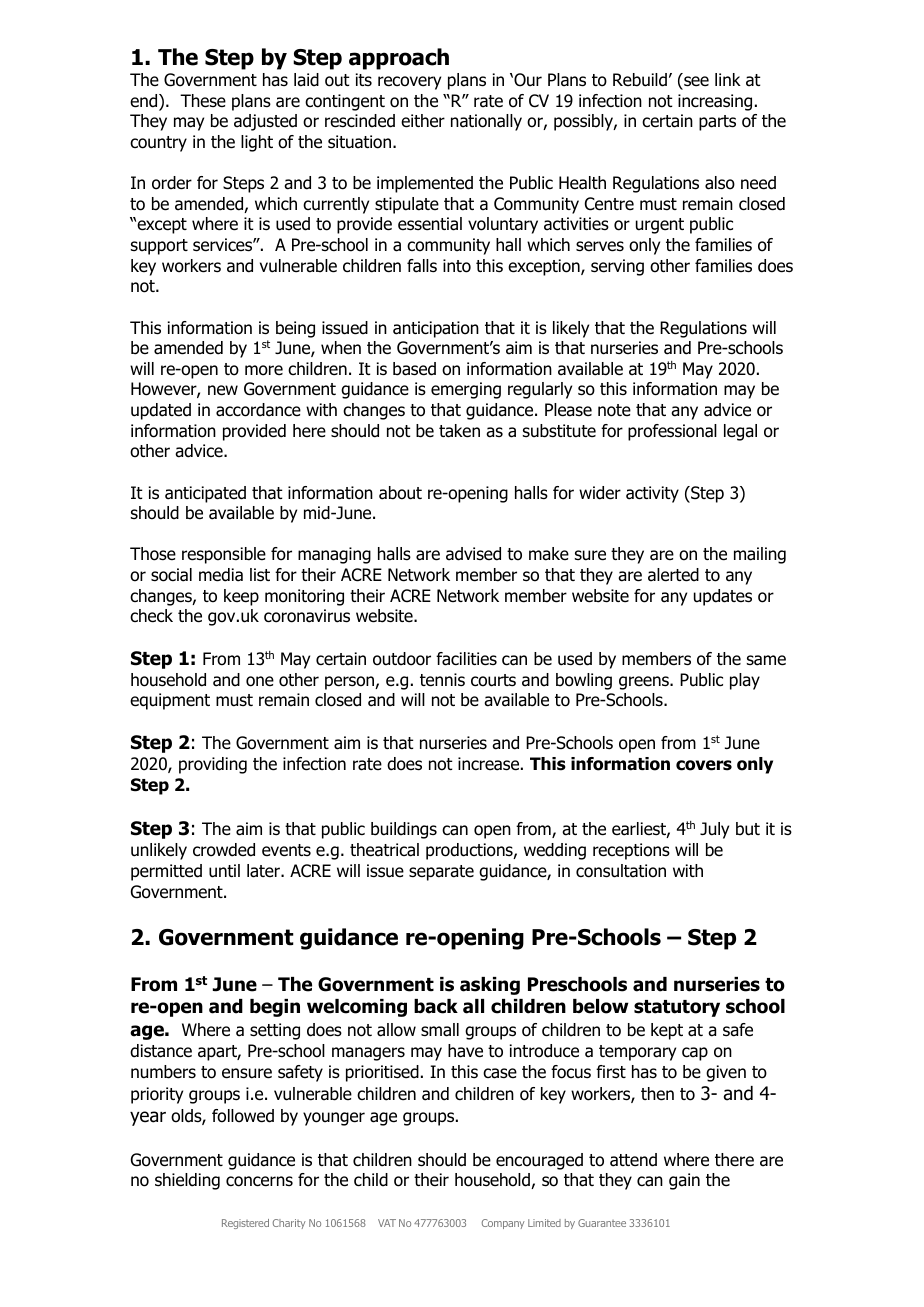 This image has width=924, height=1307. Describe the element at coordinates (723, 597) in the image. I see `updates` at that location.
